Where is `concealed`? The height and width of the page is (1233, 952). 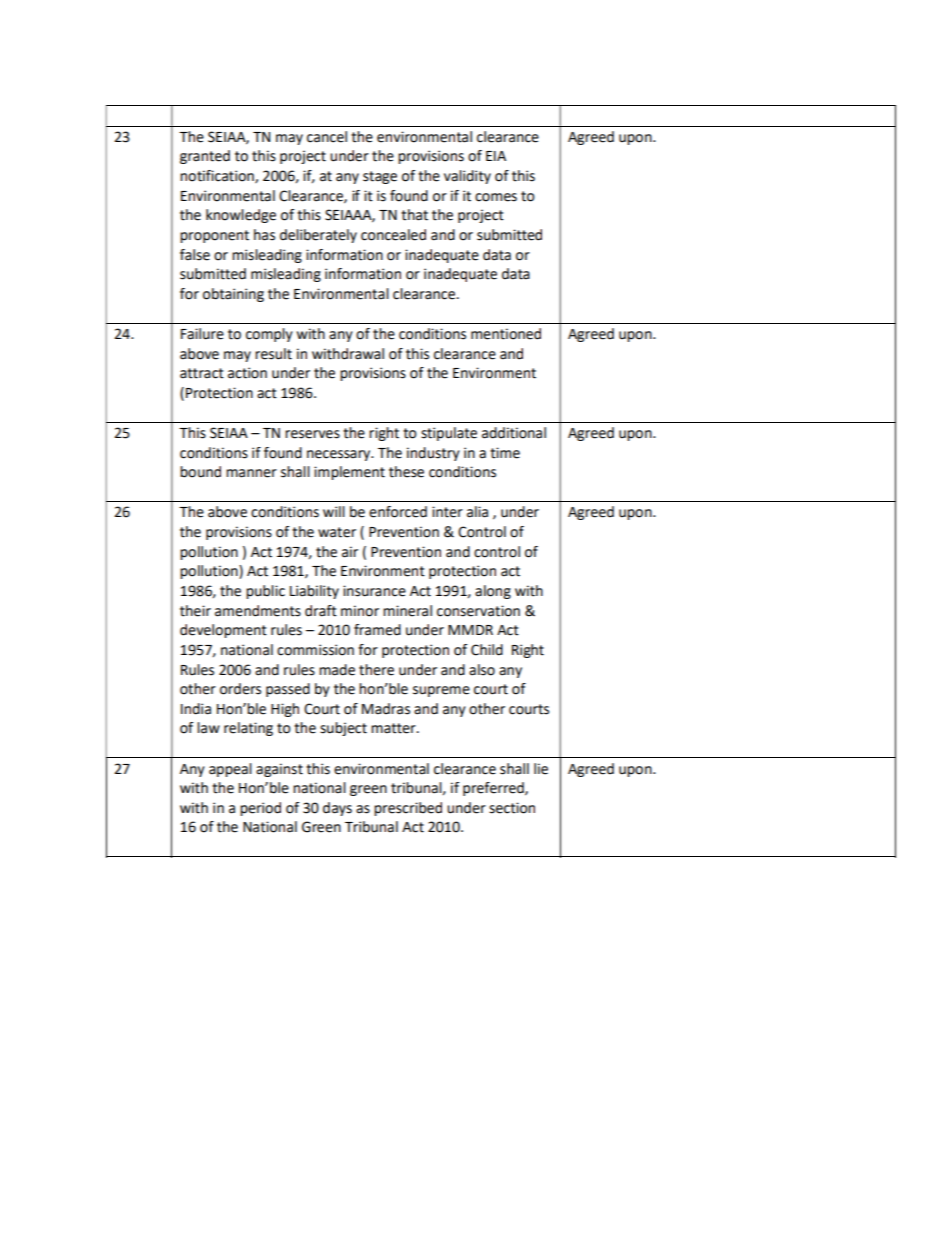
concealed is located at coordinates (393, 235).
